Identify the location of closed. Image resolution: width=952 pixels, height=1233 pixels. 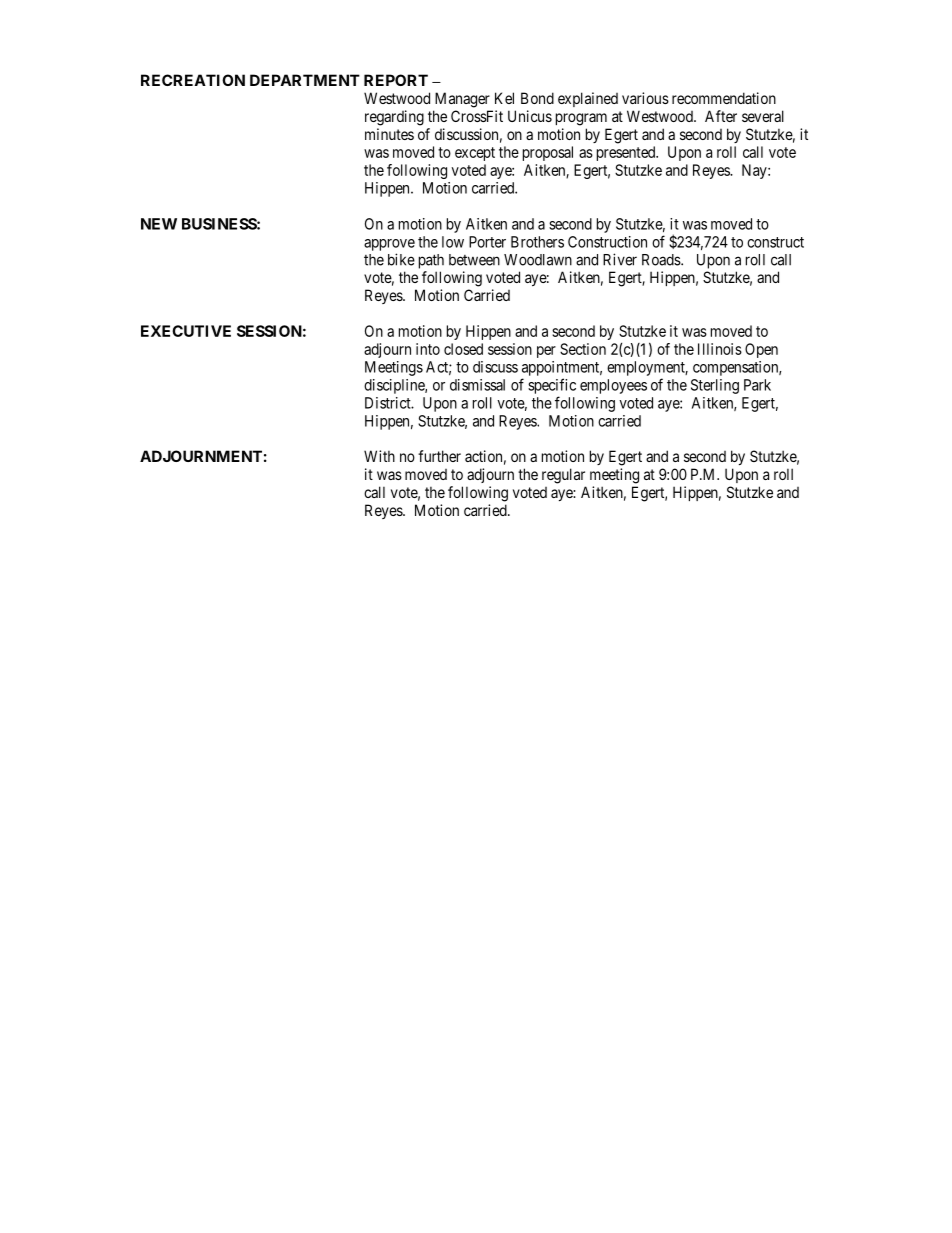
(463, 349).
